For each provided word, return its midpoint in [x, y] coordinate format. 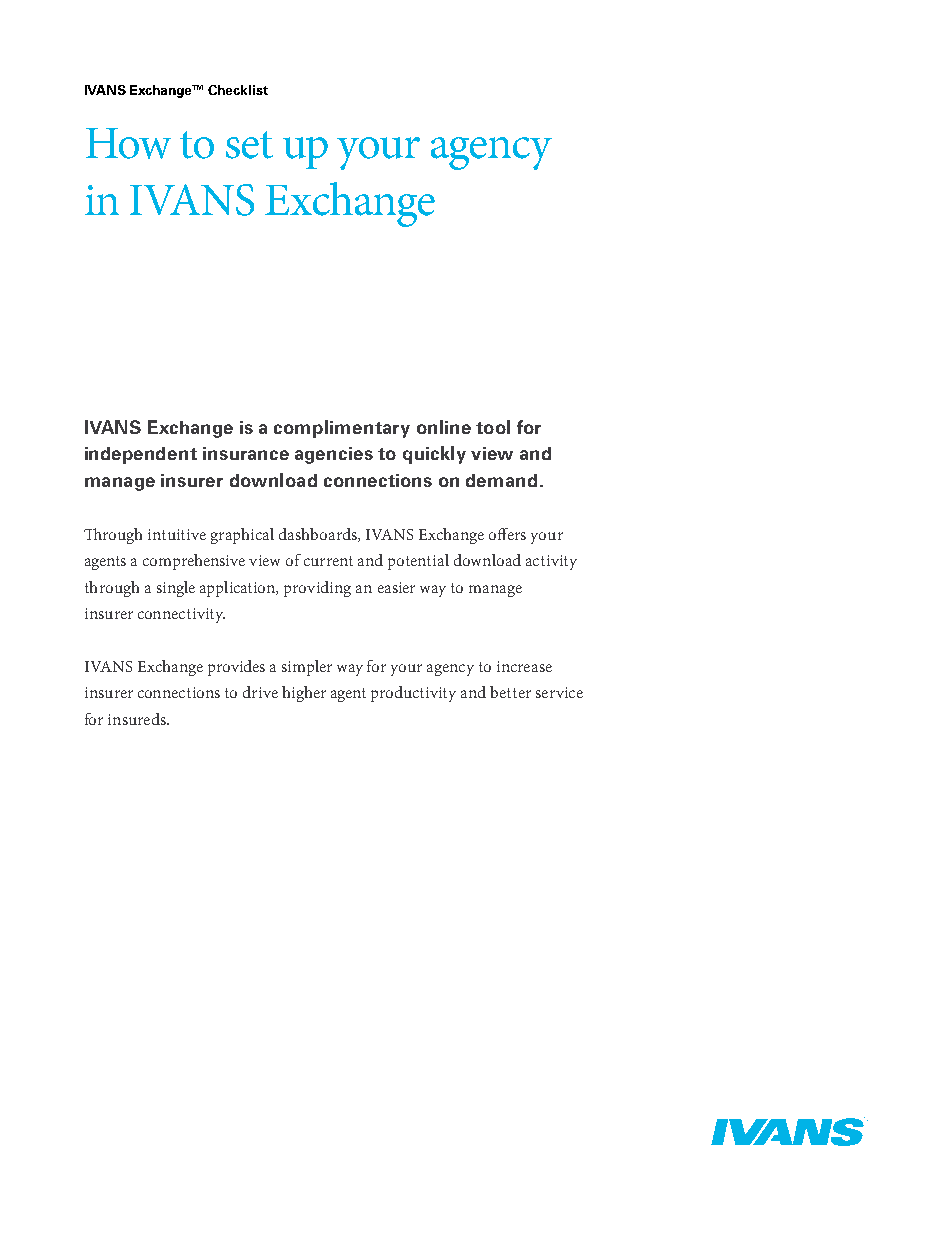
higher [304, 694]
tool [493, 427]
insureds [138, 719]
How [128, 143]
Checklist [238, 90]
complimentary [342, 429]
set [249, 145]
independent [141, 455]
